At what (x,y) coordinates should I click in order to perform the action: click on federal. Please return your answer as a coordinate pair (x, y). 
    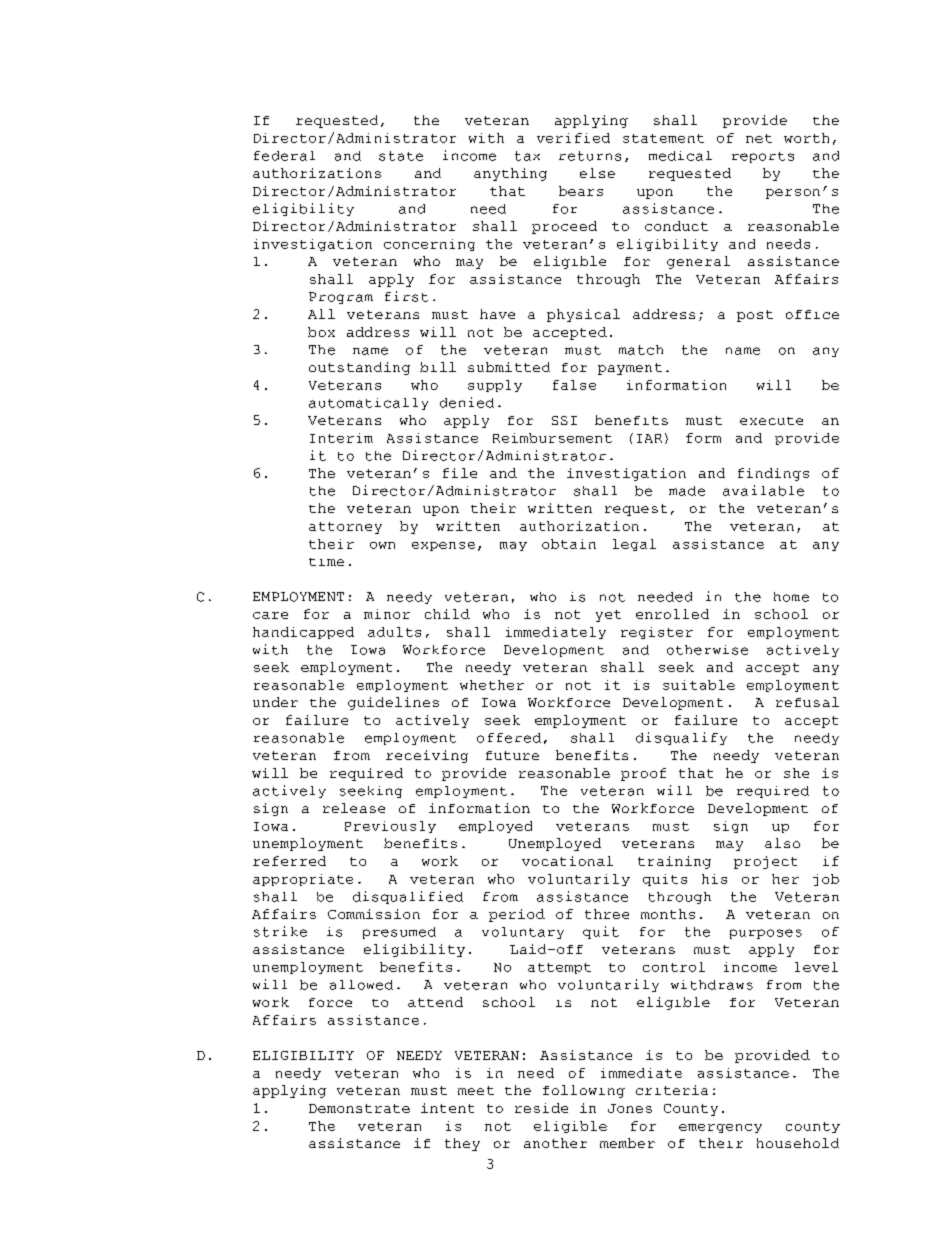
    Looking at the image, I should click on (284, 156).
